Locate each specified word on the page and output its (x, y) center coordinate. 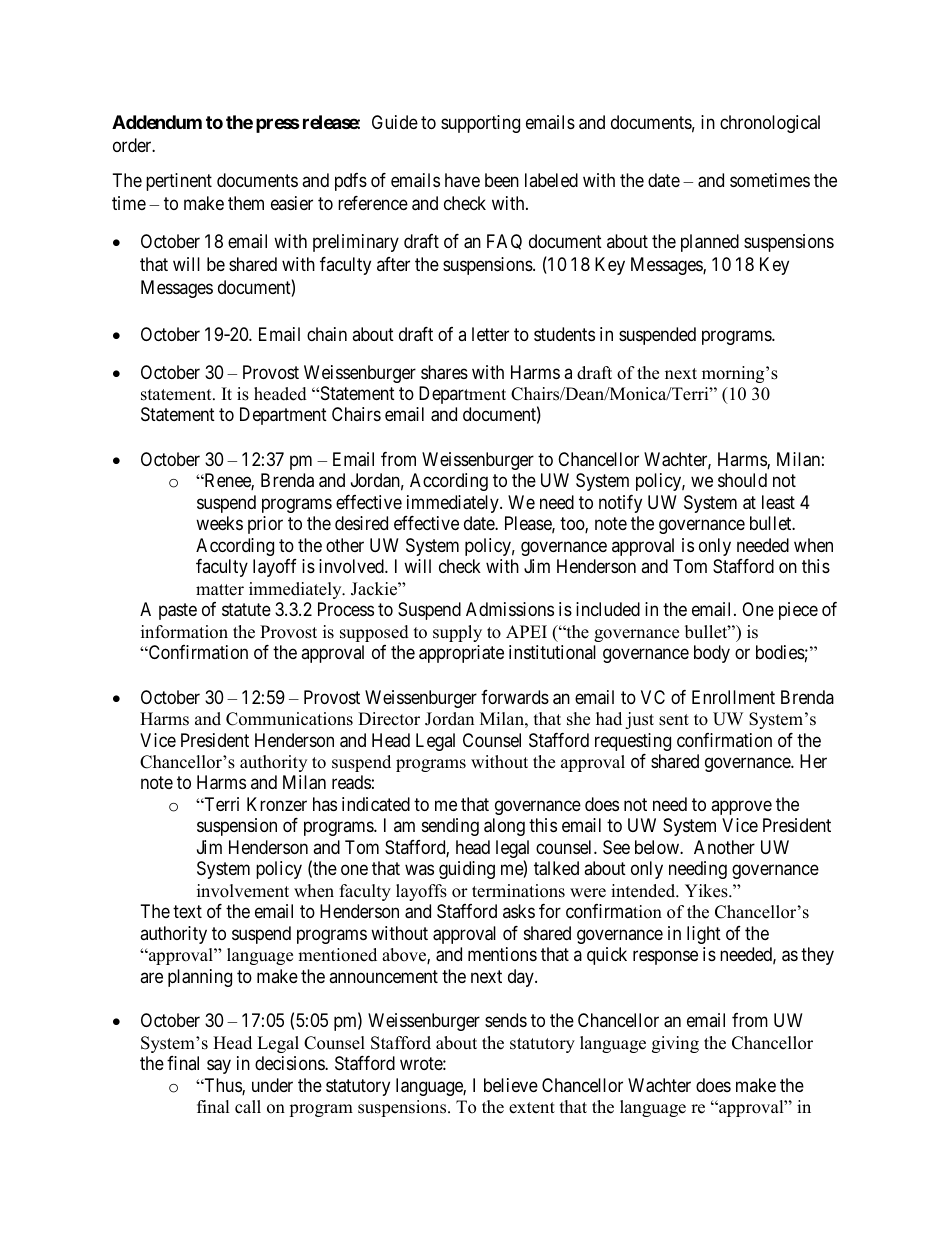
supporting (480, 124)
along (504, 827)
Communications (289, 719)
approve (741, 807)
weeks (219, 523)
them (246, 203)
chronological (770, 124)
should (742, 480)
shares (444, 372)
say (219, 1067)
